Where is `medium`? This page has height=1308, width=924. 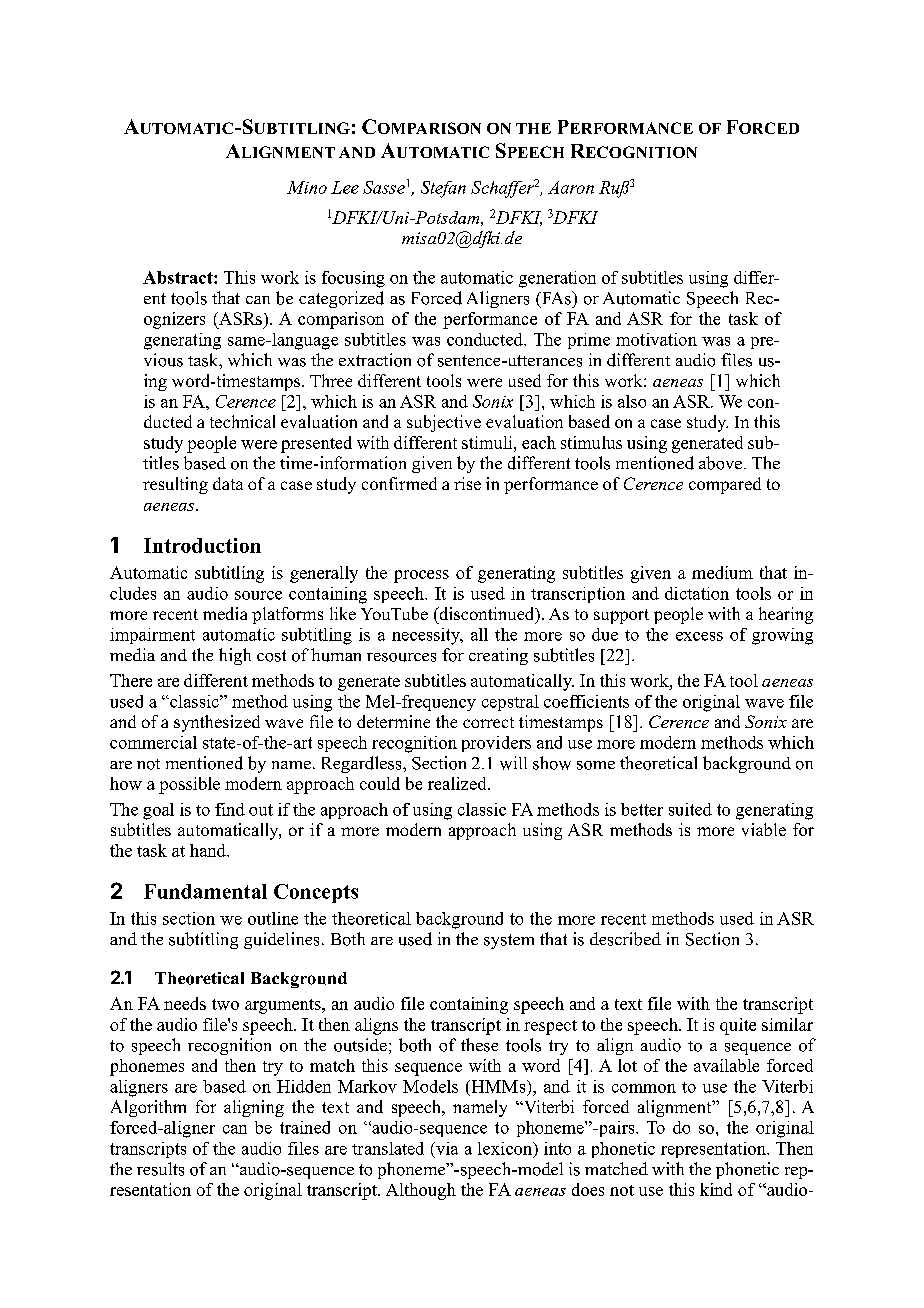
medium is located at coordinates (722, 572).
